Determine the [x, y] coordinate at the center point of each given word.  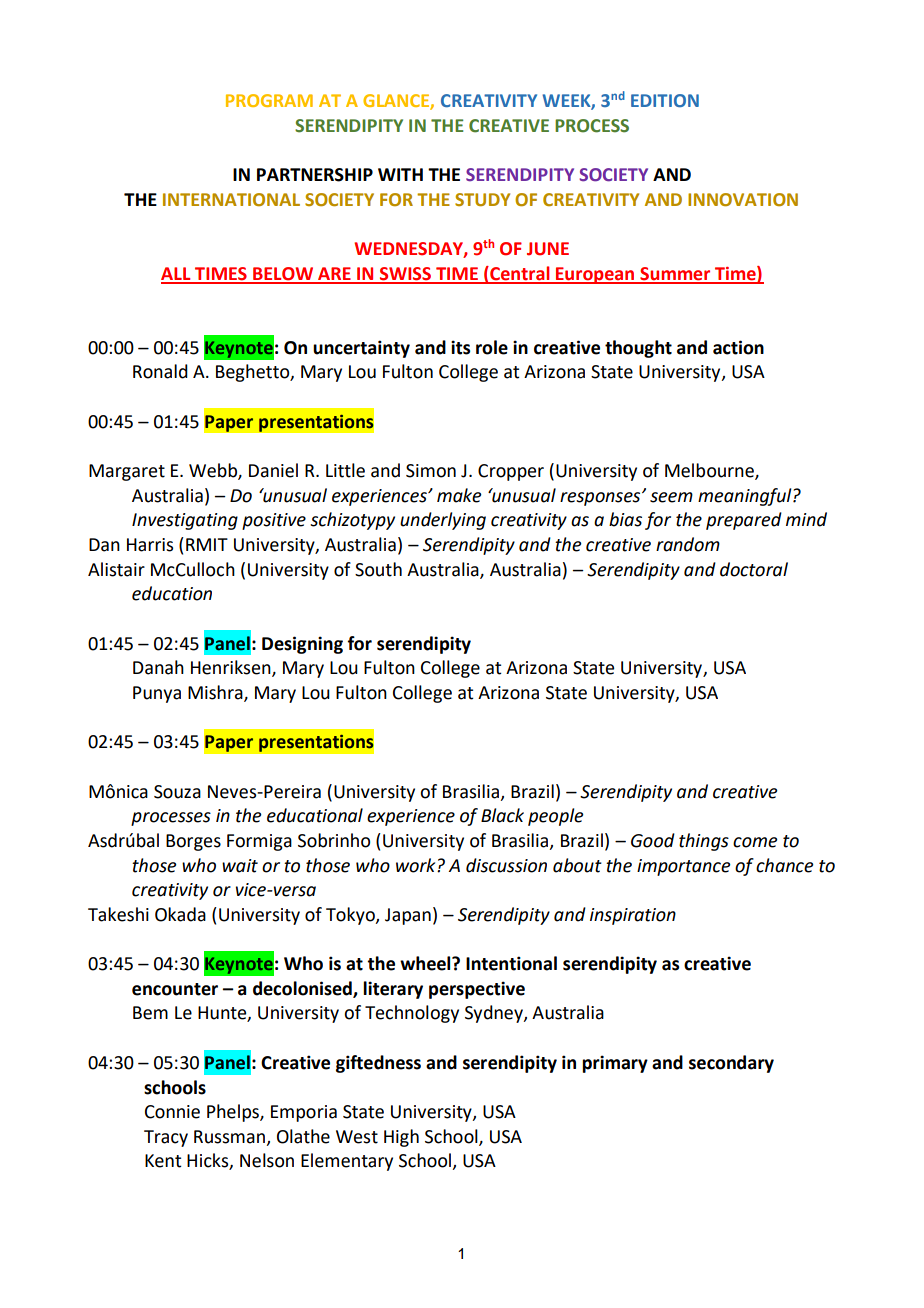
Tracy [166, 1138]
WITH [400, 174]
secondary [731, 1064]
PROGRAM [269, 100]
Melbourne [710, 471]
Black [502, 815]
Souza [177, 792]
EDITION [665, 100]
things [704, 842]
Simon [431, 471]
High [401, 1138]
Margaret [127, 472]
